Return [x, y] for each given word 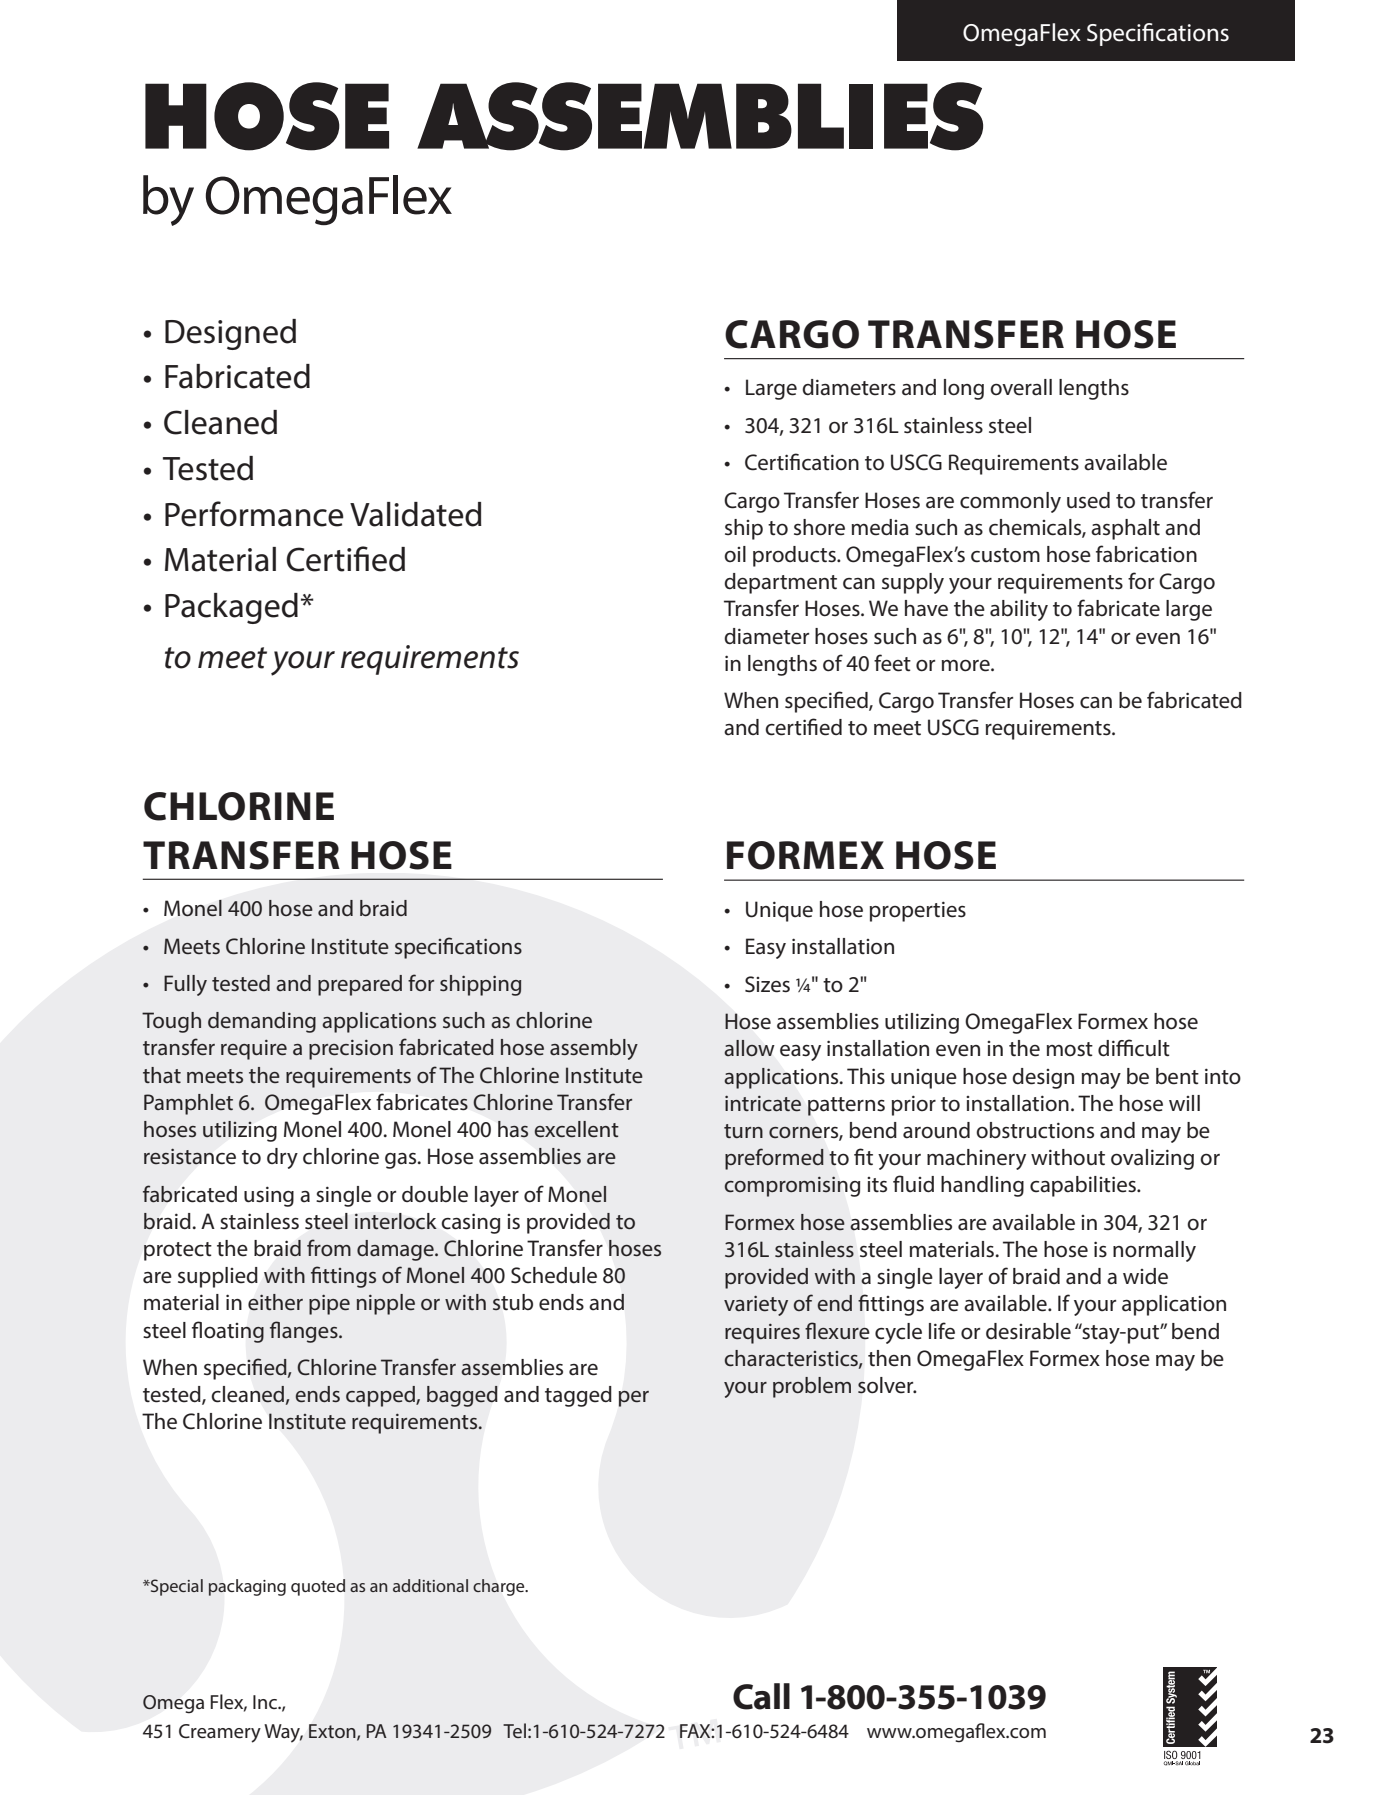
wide [1145, 1276]
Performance [254, 514]
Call [761, 1696]
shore [819, 527]
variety [756, 1306]
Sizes [767, 984]
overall [1021, 387]
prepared [360, 985]
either [275, 1302]
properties [918, 911]
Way [283, 1733]
